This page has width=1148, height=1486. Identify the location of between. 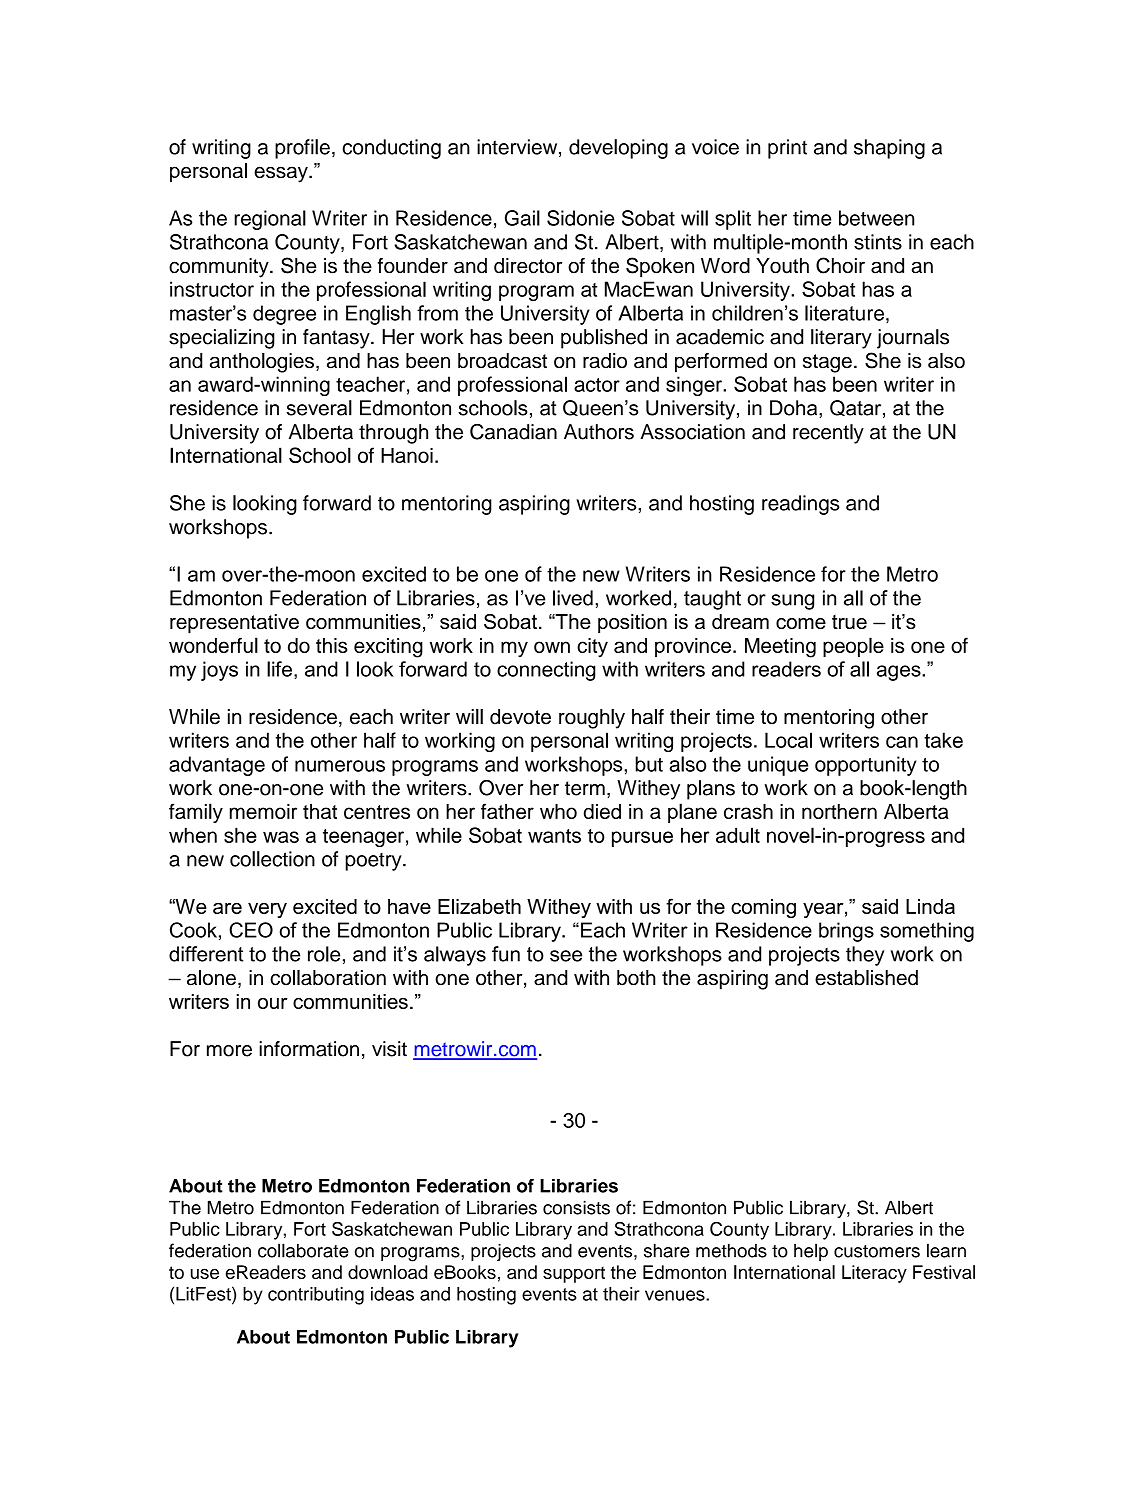
(876, 218).
